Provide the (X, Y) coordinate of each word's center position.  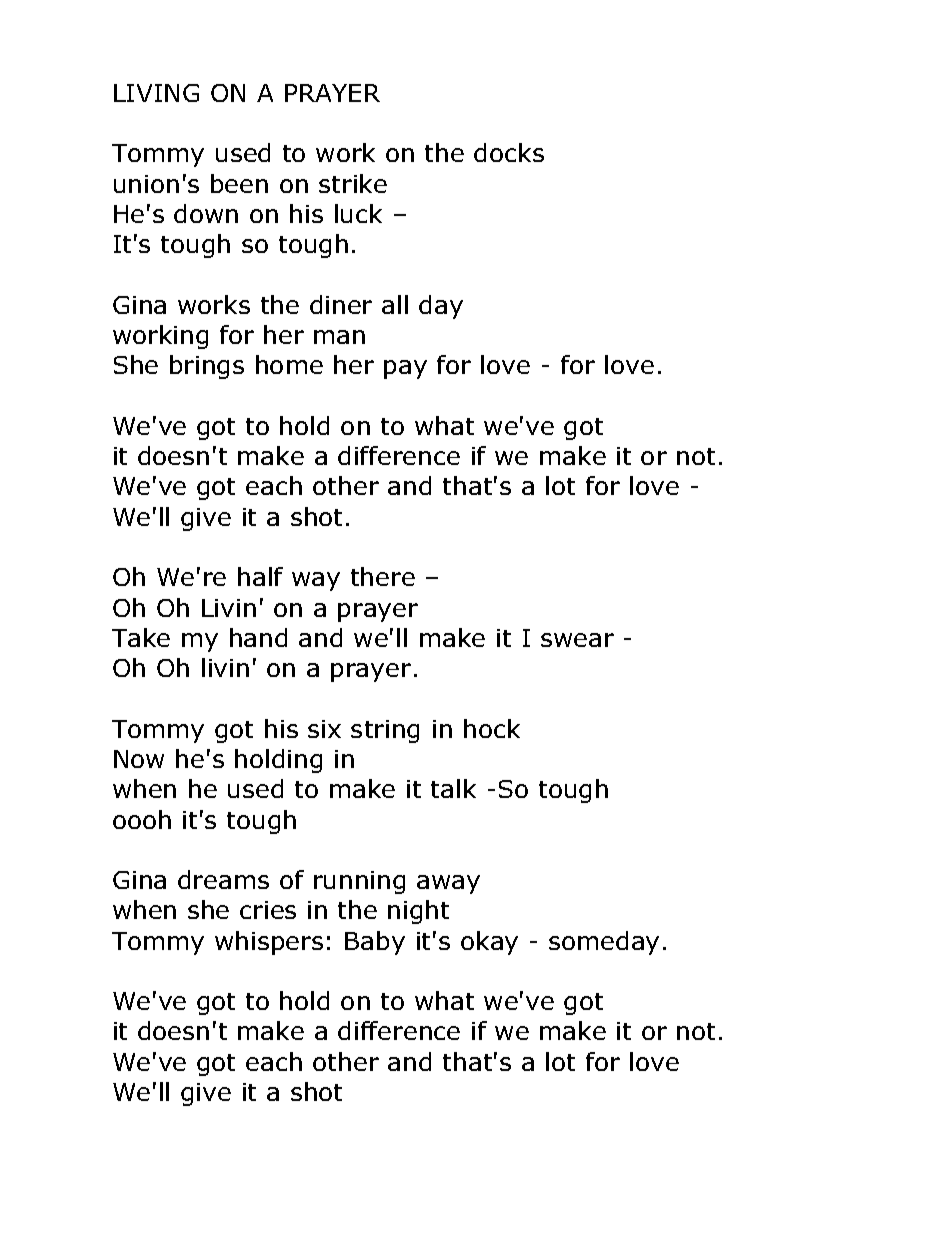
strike (353, 183)
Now (139, 759)
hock (492, 728)
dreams (223, 879)
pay (405, 369)
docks (509, 152)
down (206, 213)
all (395, 304)
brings (207, 367)
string (385, 731)
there (383, 576)
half (260, 576)
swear (577, 640)
